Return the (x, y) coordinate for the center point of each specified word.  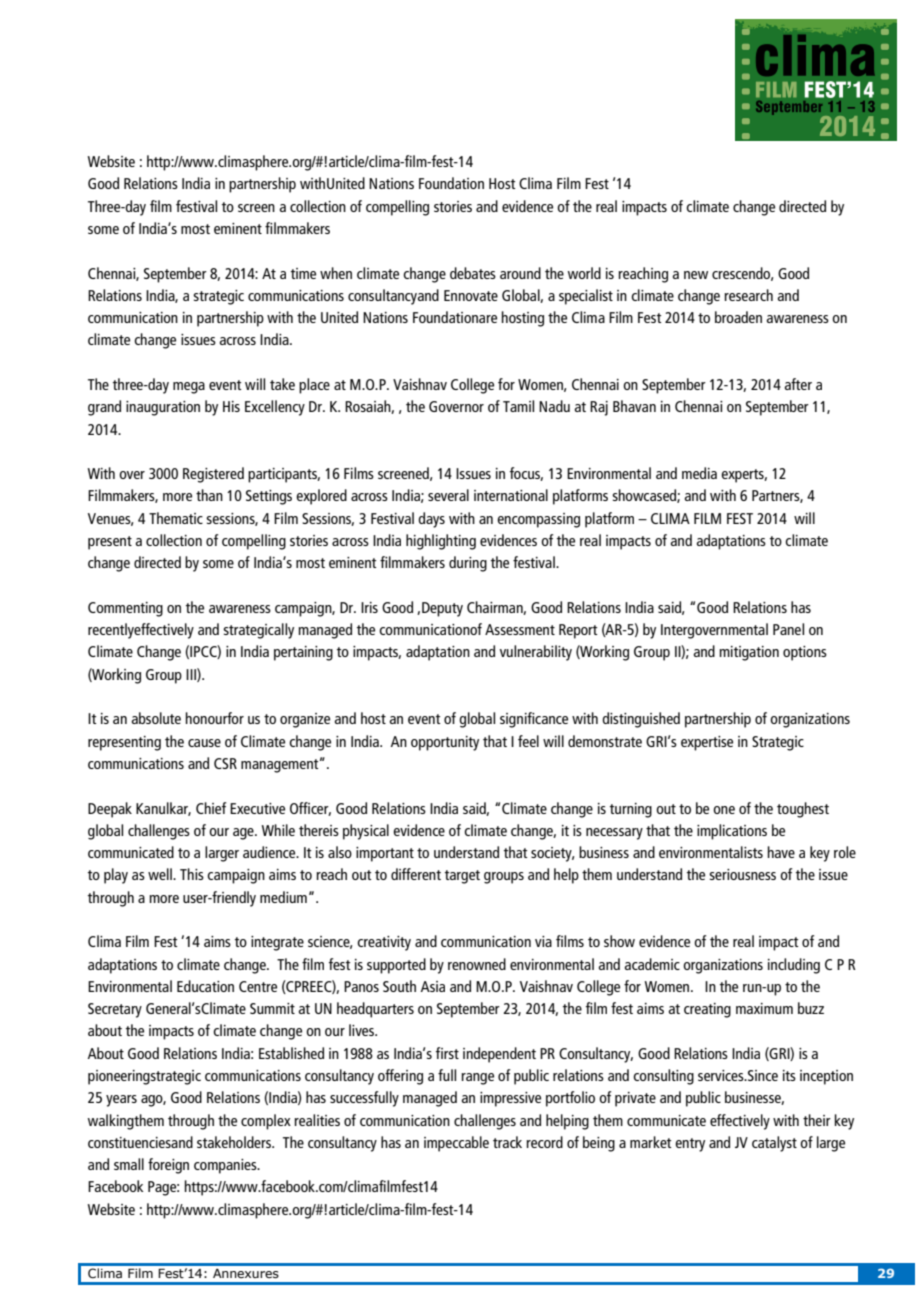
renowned (477, 964)
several (448, 495)
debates (473, 273)
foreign (168, 1166)
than (209, 495)
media (699, 473)
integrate (277, 943)
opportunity (445, 743)
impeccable (456, 1144)
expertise (707, 743)
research (748, 295)
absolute (156, 718)
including (794, 966)
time (303, 273)
